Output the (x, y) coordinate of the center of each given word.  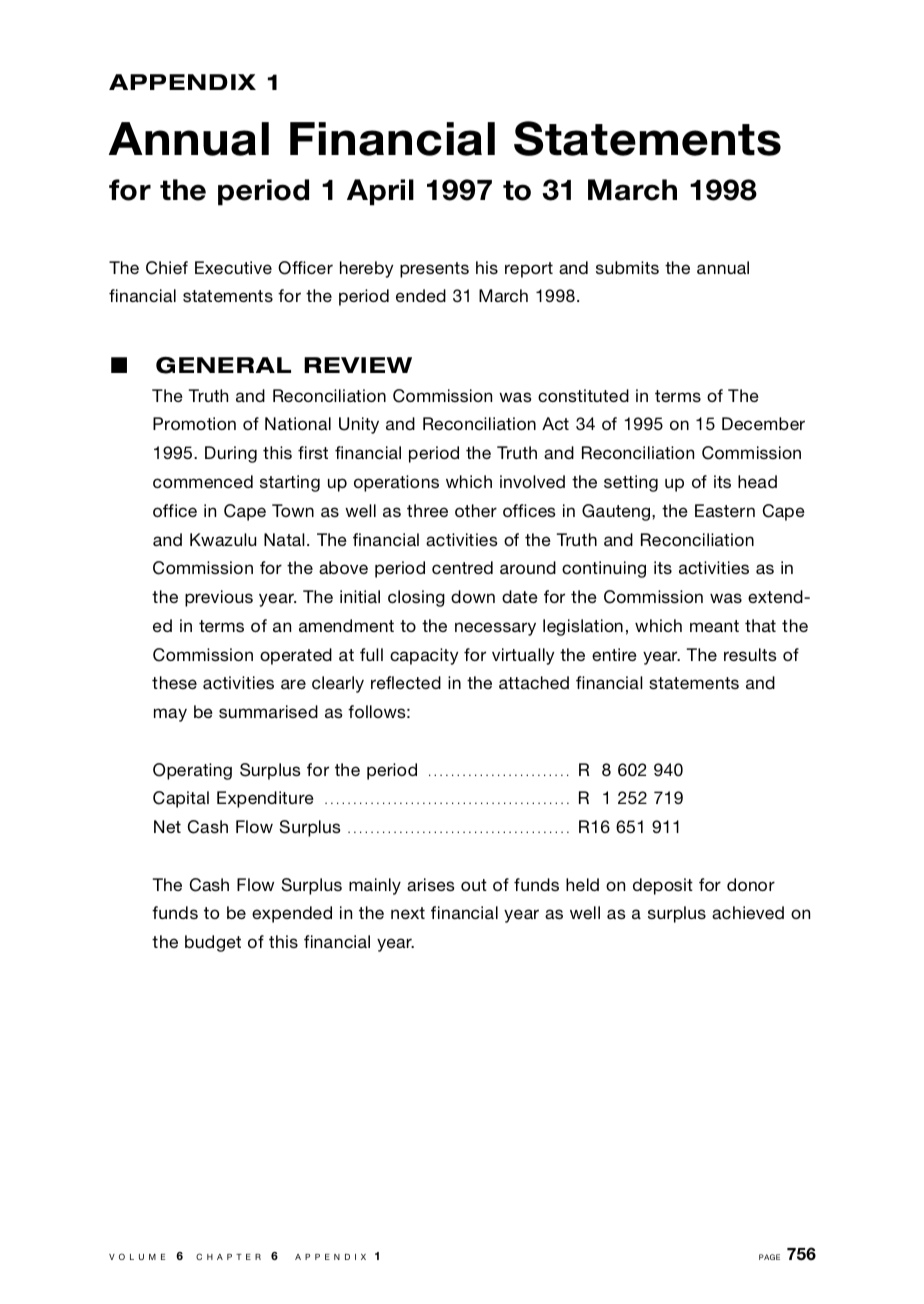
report (529, 270)
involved (532, 481)
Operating (192, 771)
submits (627, 267)
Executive (233, 267)
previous (219, 598)
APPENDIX (182, 82)
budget (213, 943)
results (750, 655)
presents (434, 270)
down (473, 596)
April (380, 192)
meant (714, 626)
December (763, 423)
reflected (406, 682)
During (231, 454)
